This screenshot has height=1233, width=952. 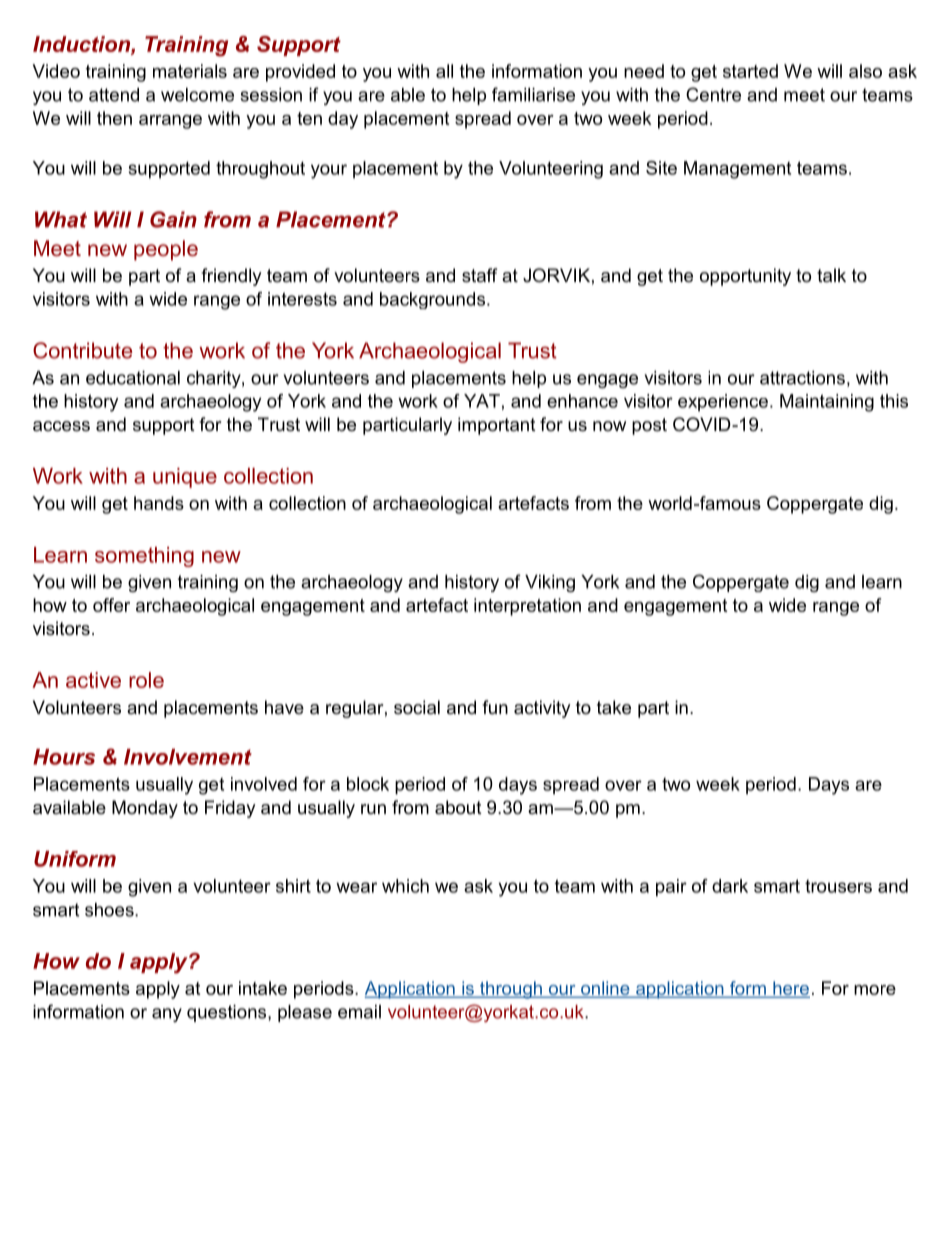 What do you see at coordinates (550, 583) in the screenshot?
I see `Viking` at bounding box center [550, 583].
